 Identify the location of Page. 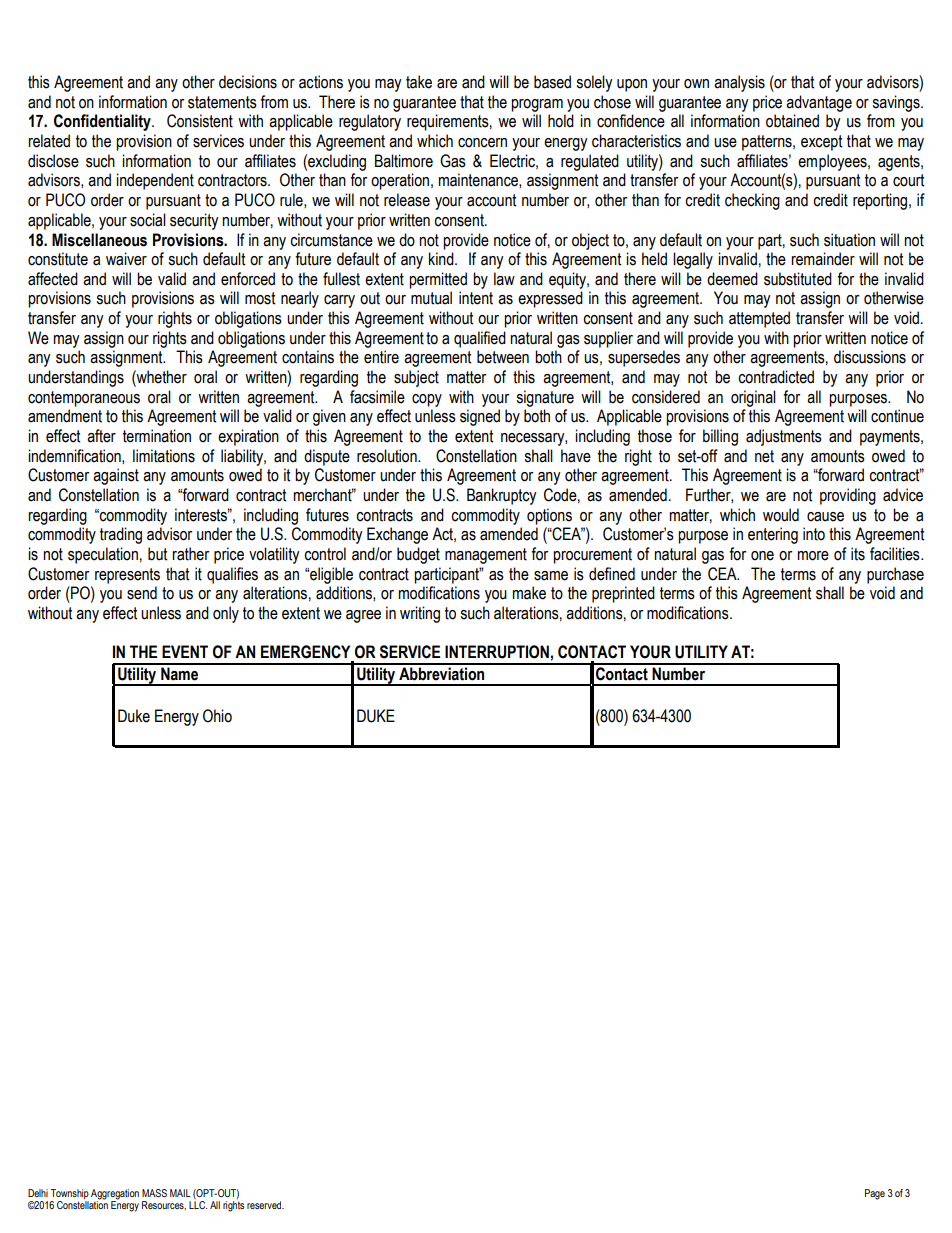
(875, 1194).
